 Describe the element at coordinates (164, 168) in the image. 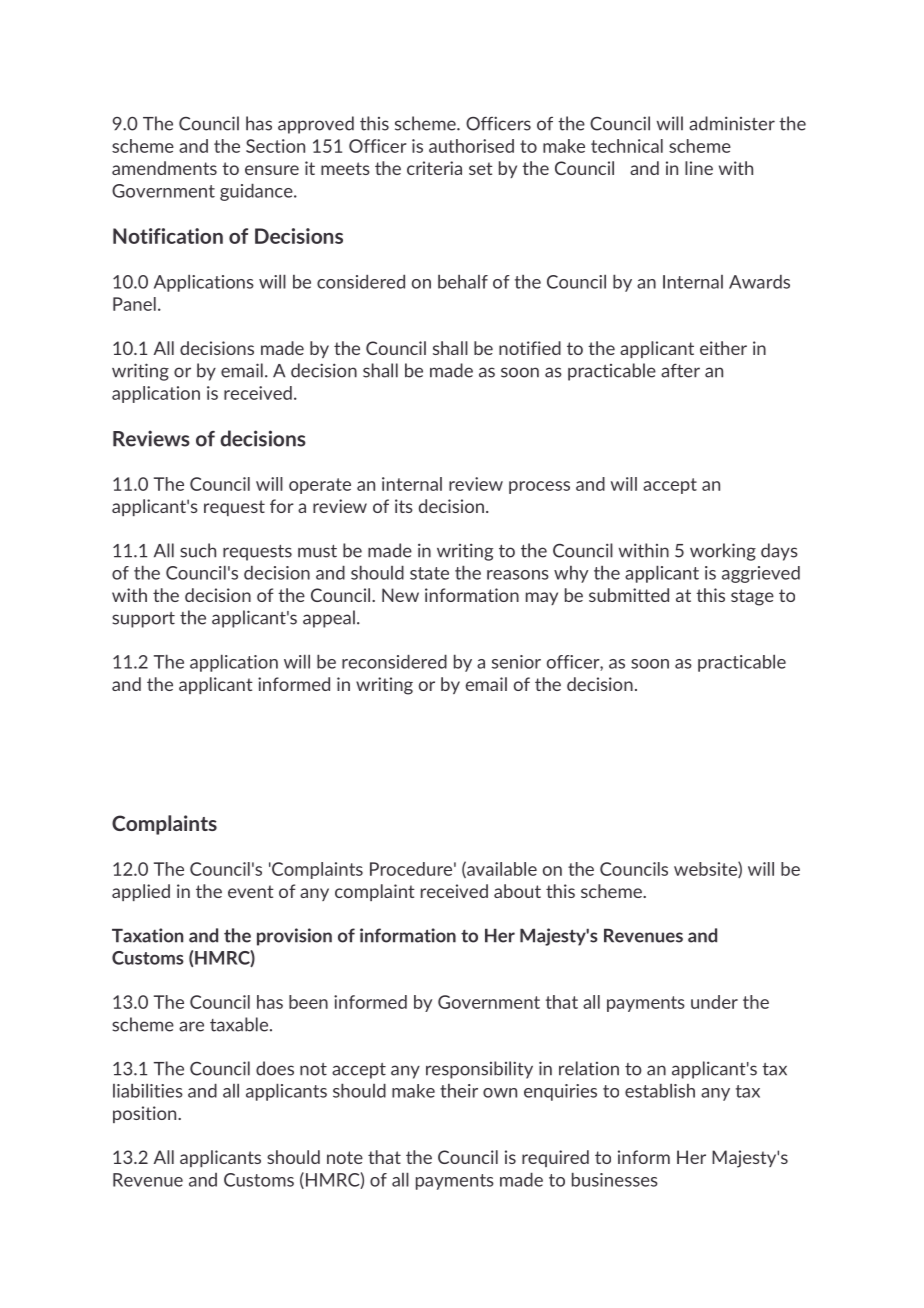

I see `amendments` at that location.
